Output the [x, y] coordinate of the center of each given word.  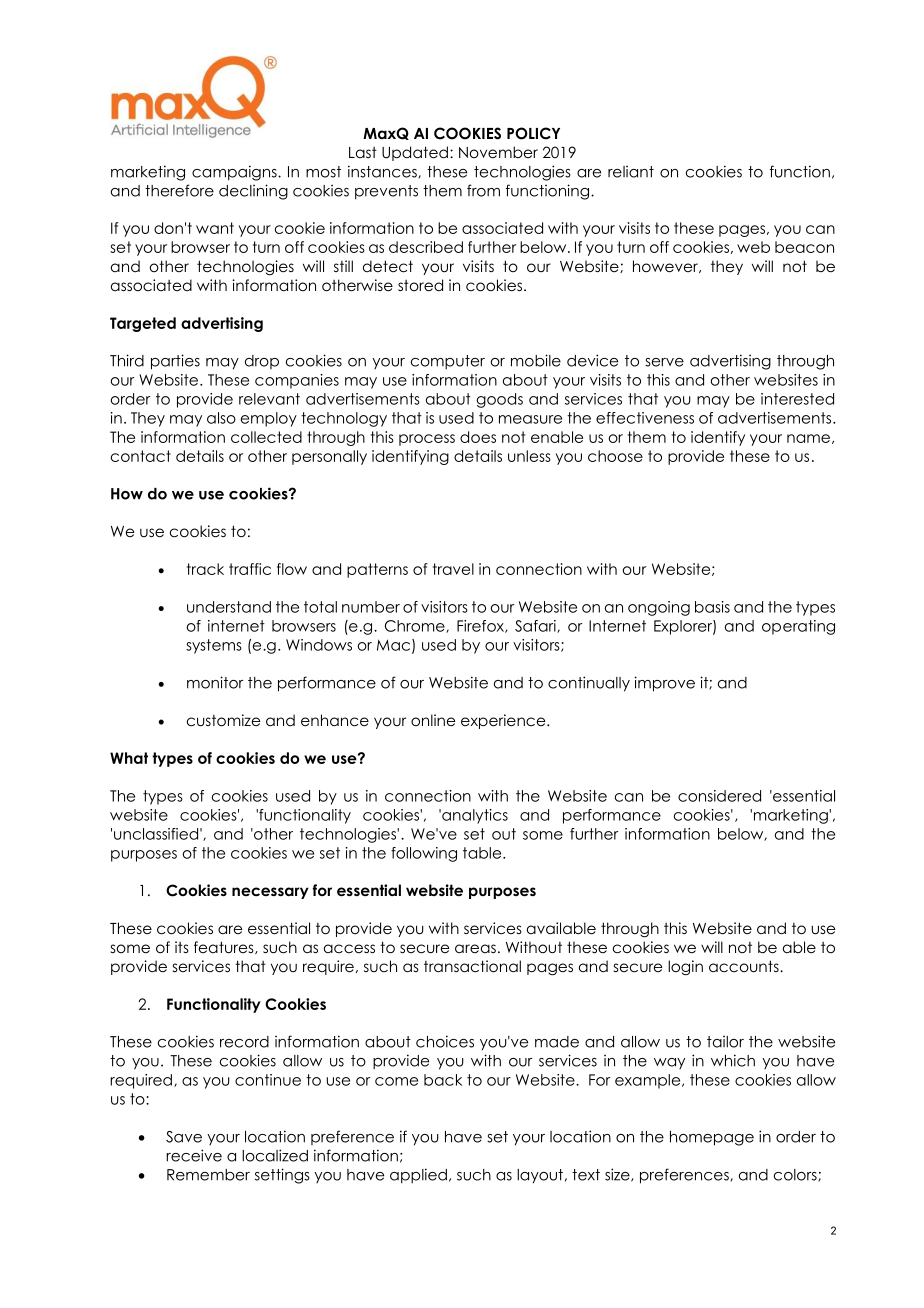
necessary [270, 893]
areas [475, 948]
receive [194, 1155]
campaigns [235, 173]
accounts [745, 966]
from [483, 190]
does [478, 437]
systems [214, 646]
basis [712, 607]
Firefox [481, 626]
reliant [631, 172]
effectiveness [645, 418]
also [221, 418]
